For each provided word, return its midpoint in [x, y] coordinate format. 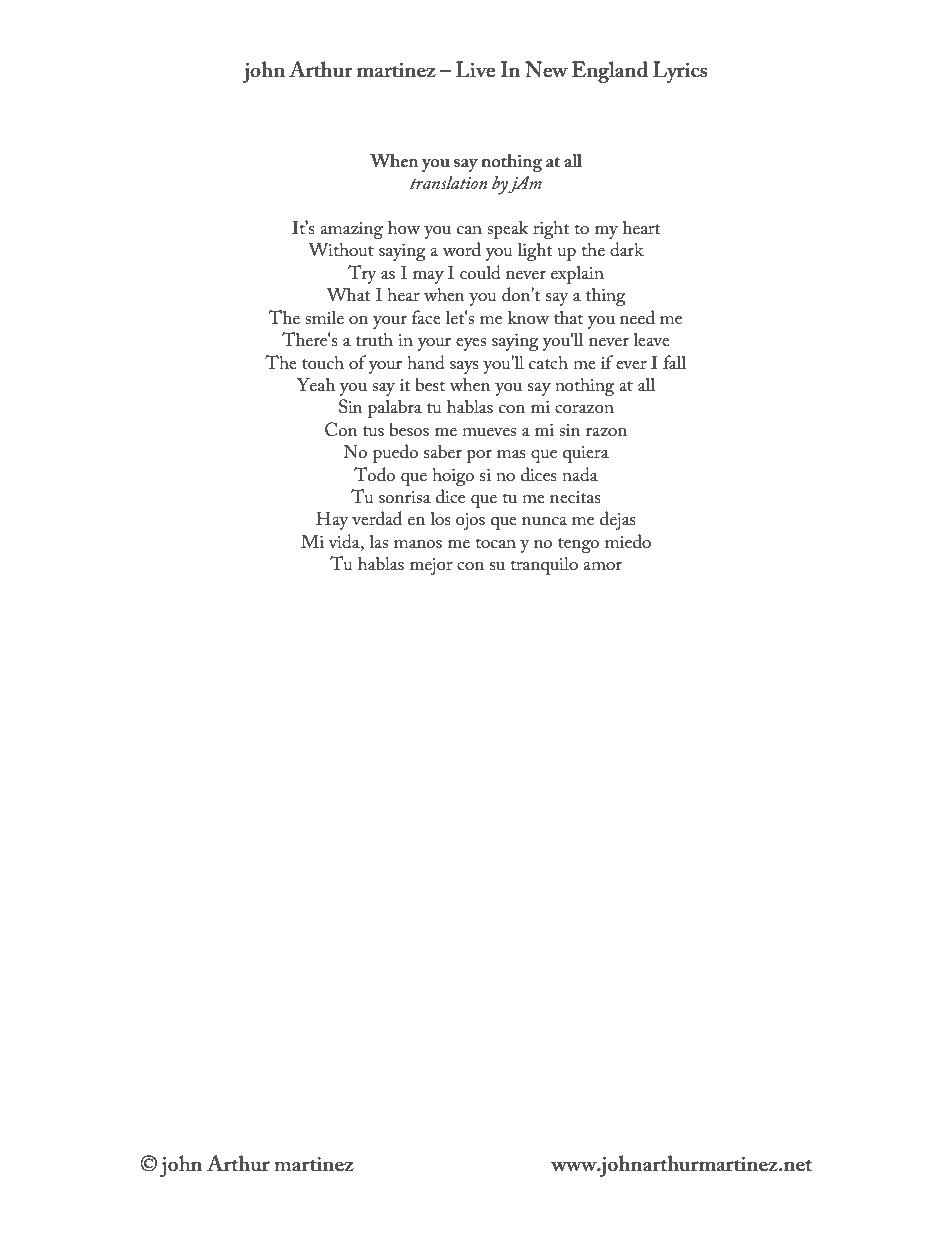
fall [674, 362]
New [546, 69]
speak [508, 229]
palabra [395, 408]
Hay [332, 520]
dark [627, 249]
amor [602, 566]
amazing [351, 230]
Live [475, 69]
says [464, 367]
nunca [544, 521]
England [610, 72]
